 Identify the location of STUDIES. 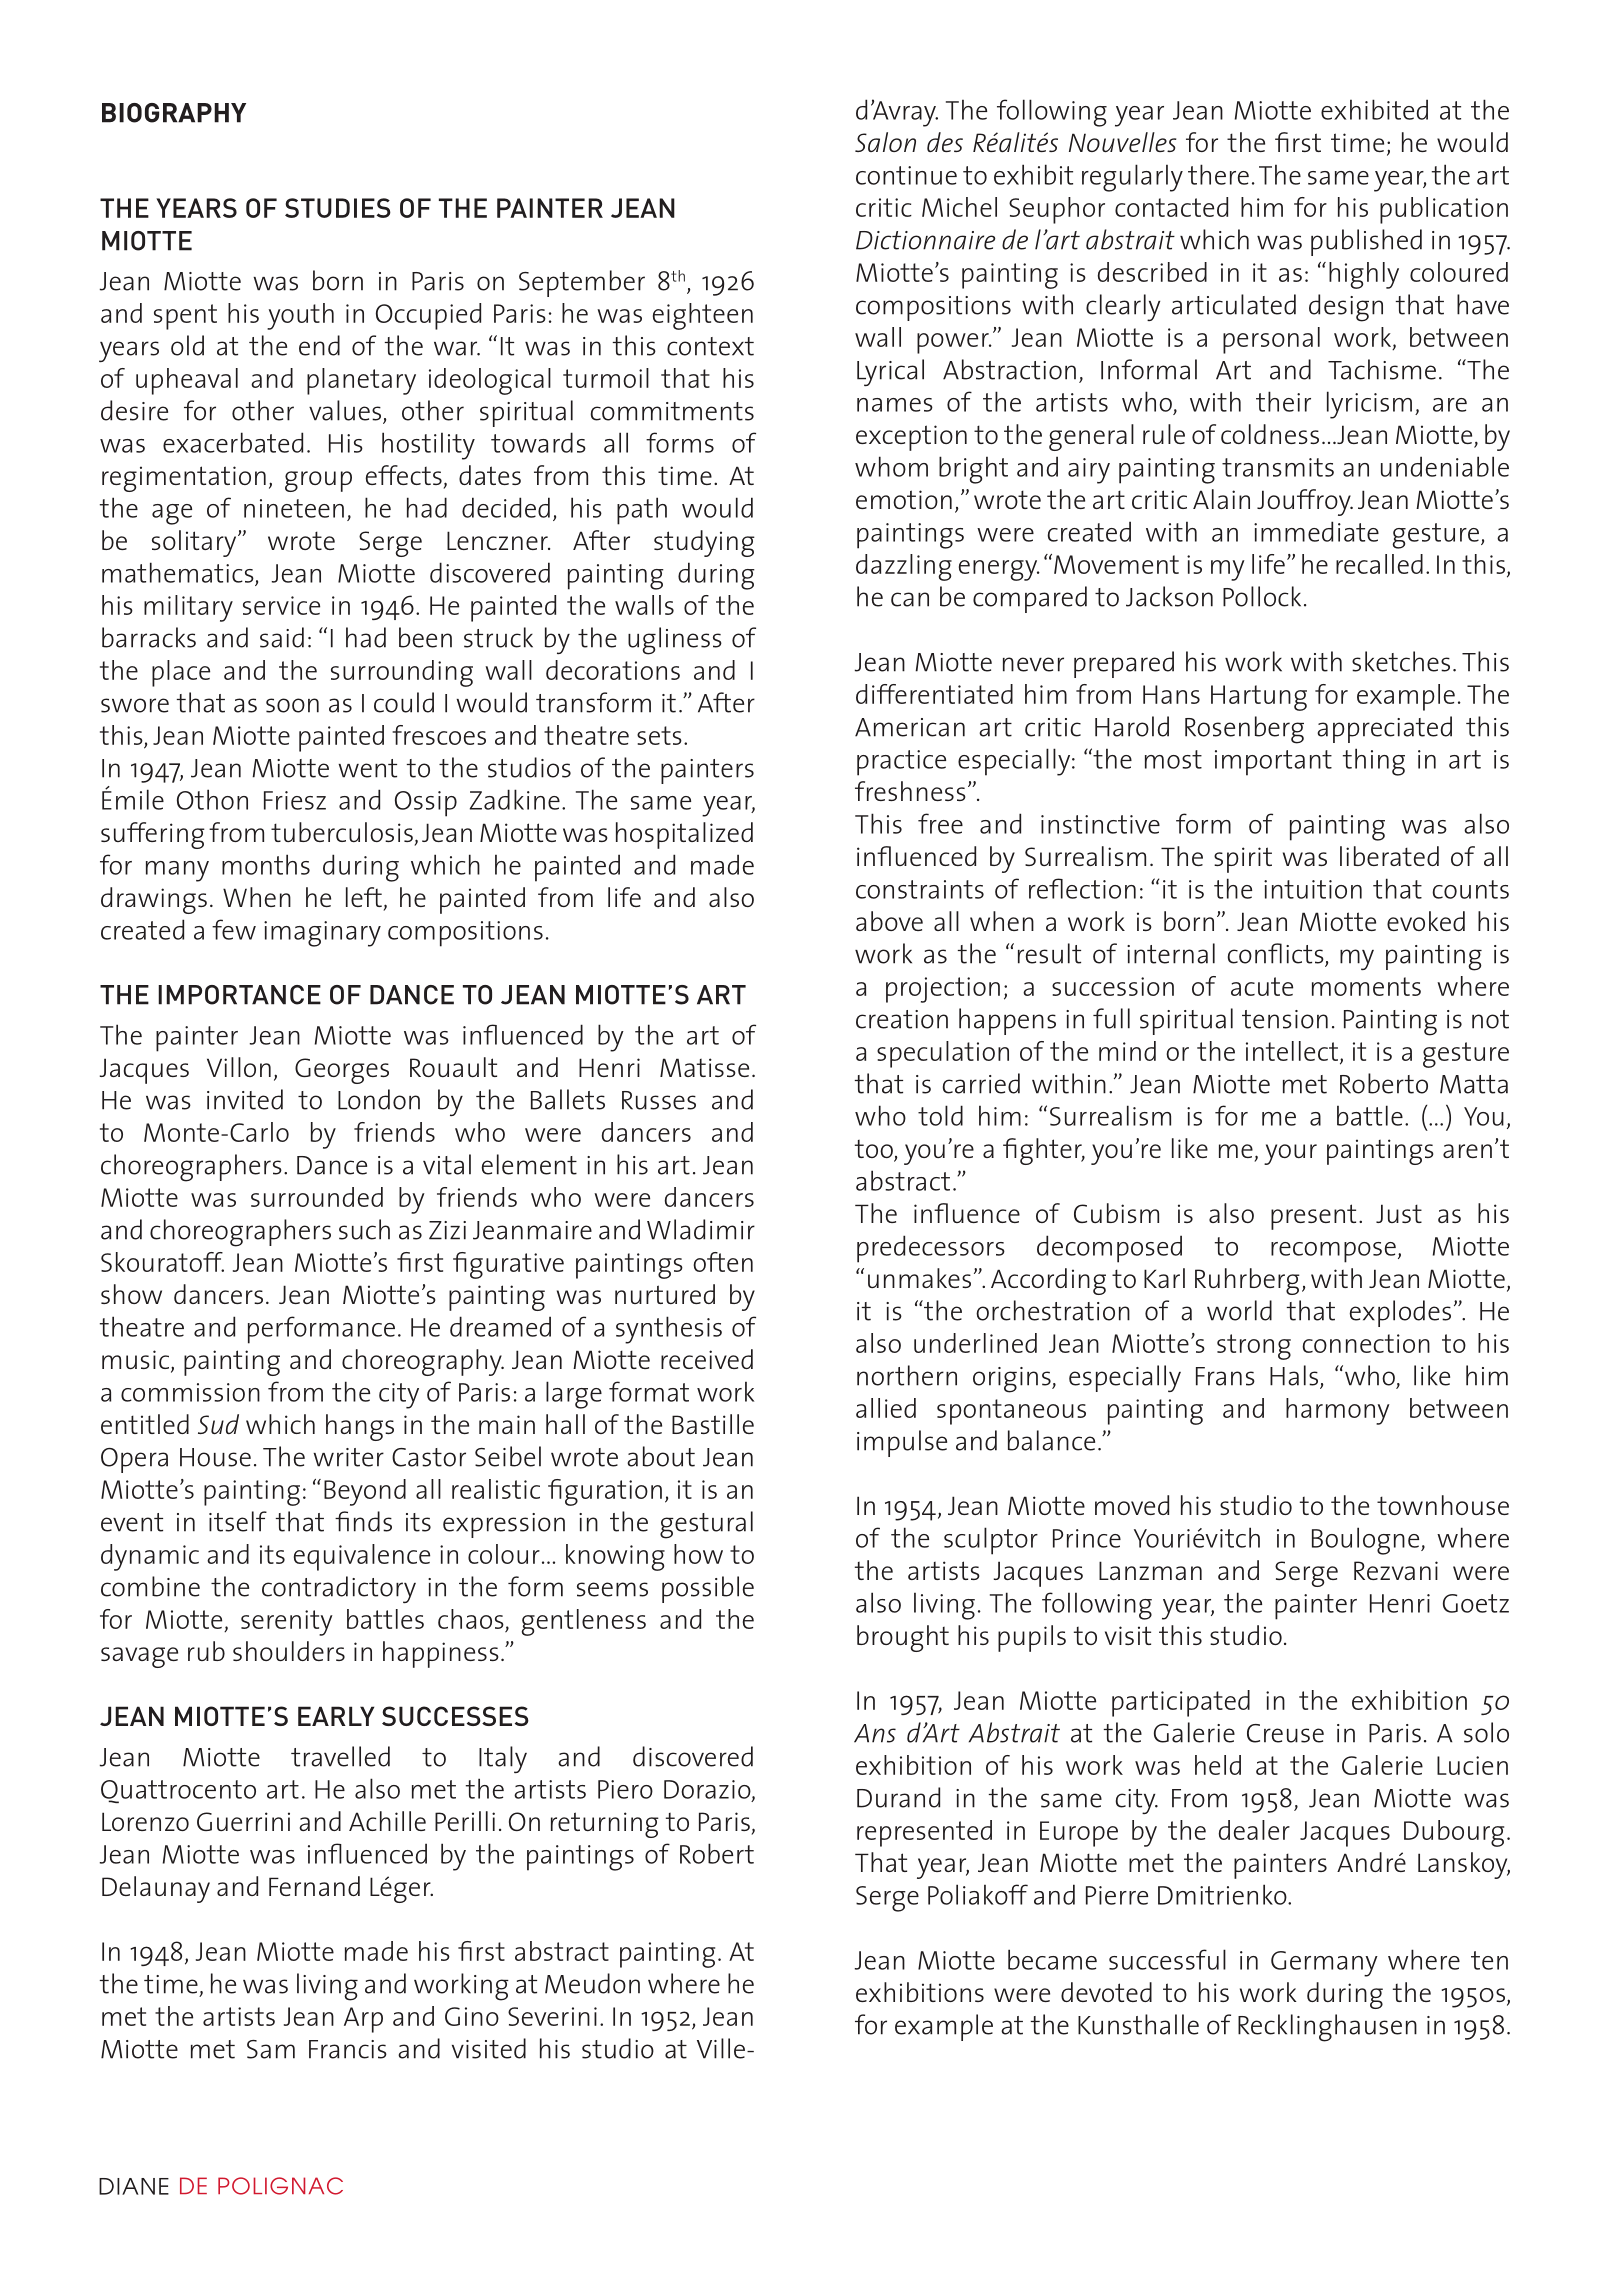
(338, 208).
